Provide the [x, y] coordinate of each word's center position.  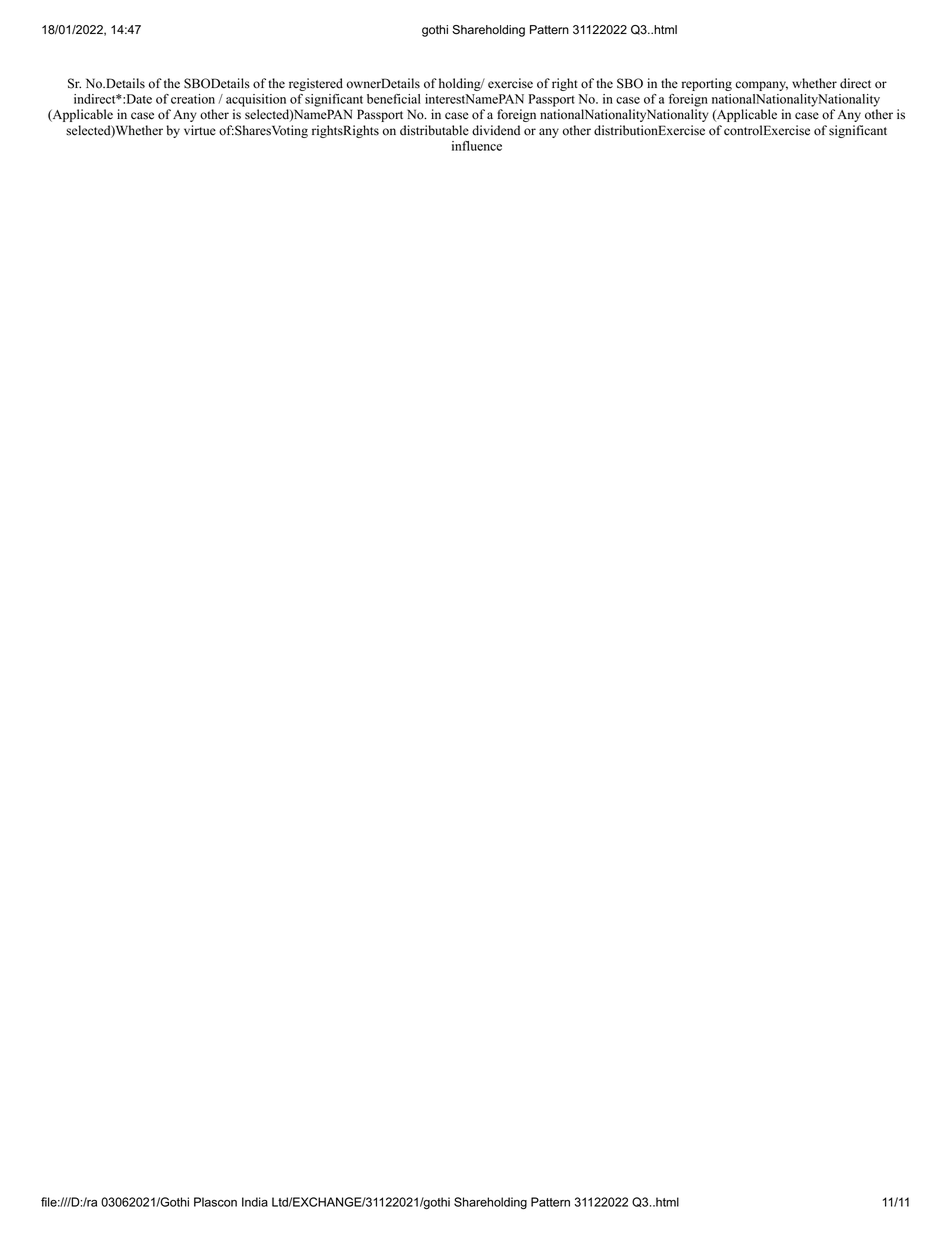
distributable [434, 130]
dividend [496, 130]
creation [193, 99]
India [255, 1202]
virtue [200, 130]
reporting [707, 84]
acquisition [256, 100]
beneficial [394, 99]
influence [477, 146]
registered [316, 84]
